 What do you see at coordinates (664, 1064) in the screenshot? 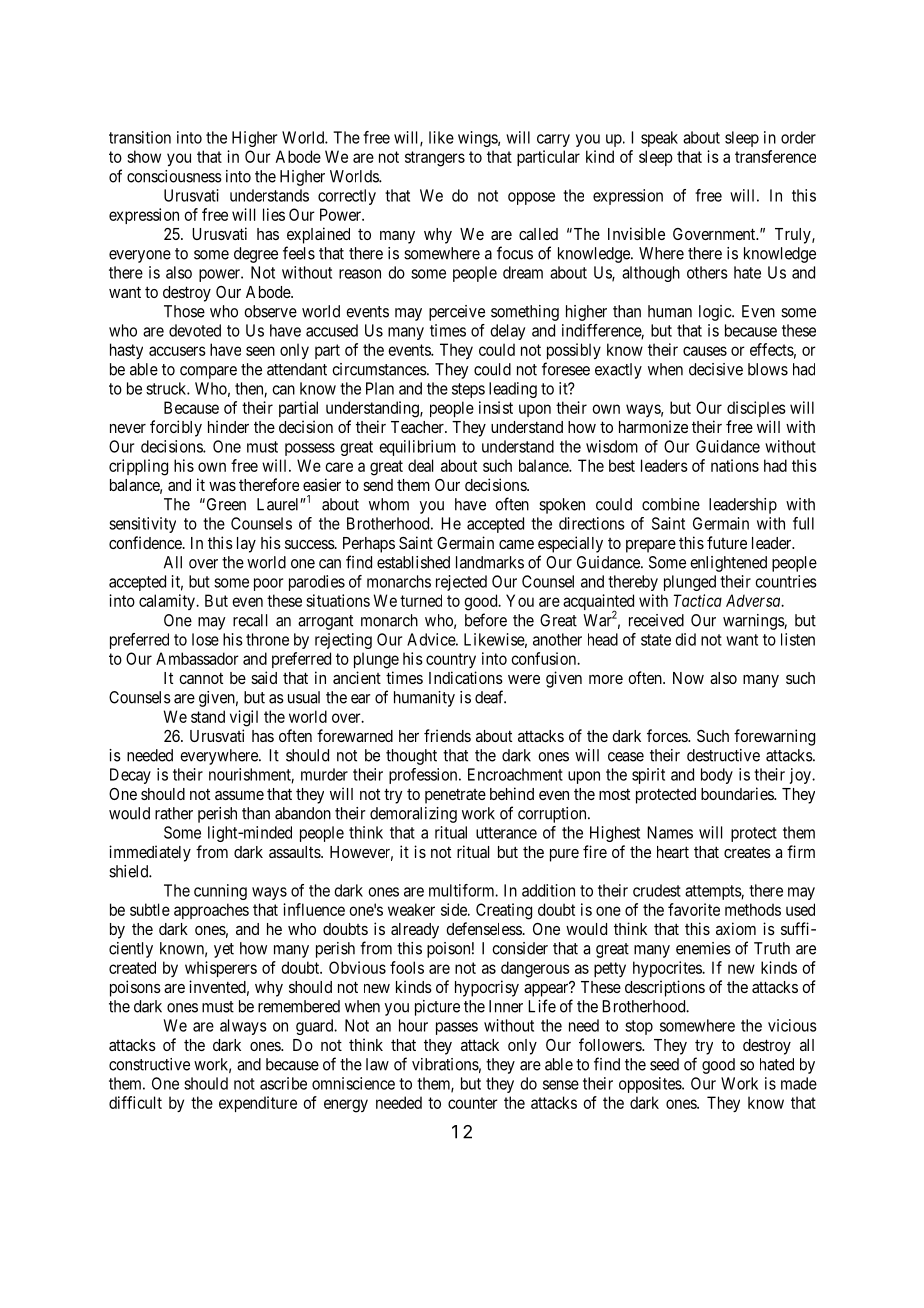
I see `seed` at bounding box center [664, 1064].
